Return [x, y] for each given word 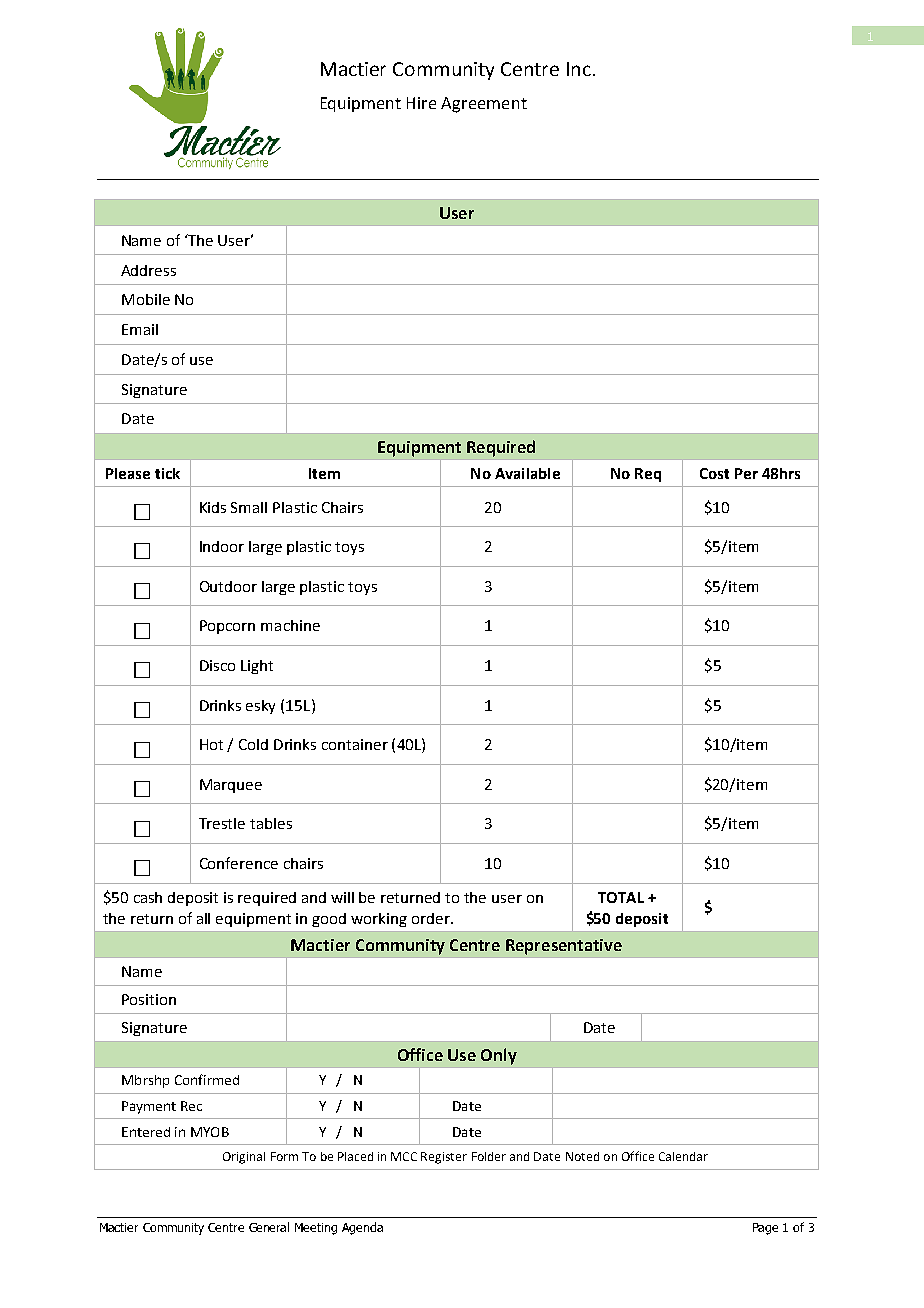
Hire [421, 103]
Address [148, 270]
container [355, 744]
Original [244, 1158]
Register [444, 1158]
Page [765, 1229]
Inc [579, 69]
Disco [217, 665]
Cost [714, 473]
